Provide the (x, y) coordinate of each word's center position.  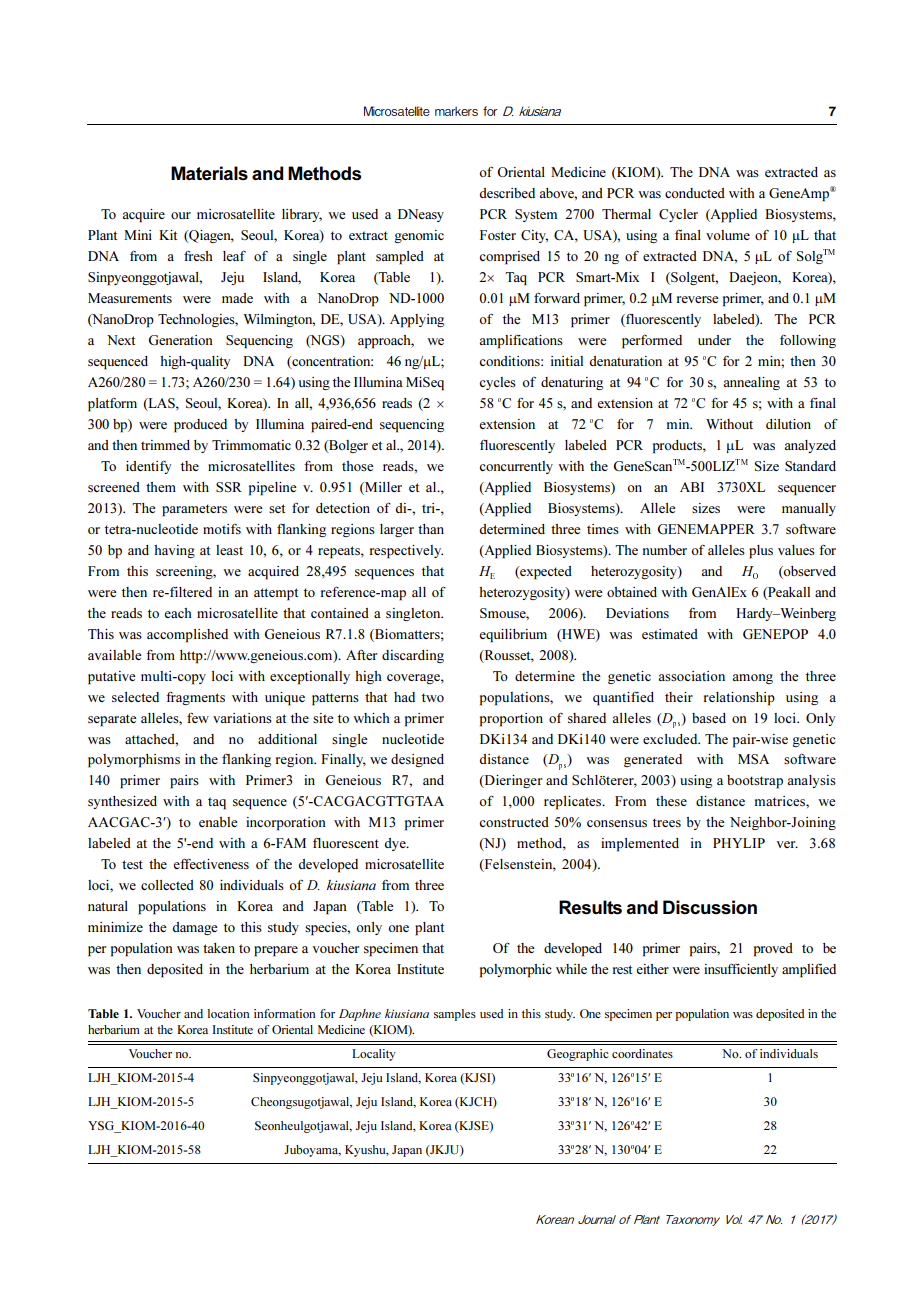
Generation (180, 340)
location (228, 1013)
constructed (514, 822)
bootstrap (755, 782)
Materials (209, 173)
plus (761, 552)
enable (218, 822)
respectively (406, 552)
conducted (695, 193)
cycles (497, 383)
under (714, 340)
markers (456, 111)
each (178, 613)
